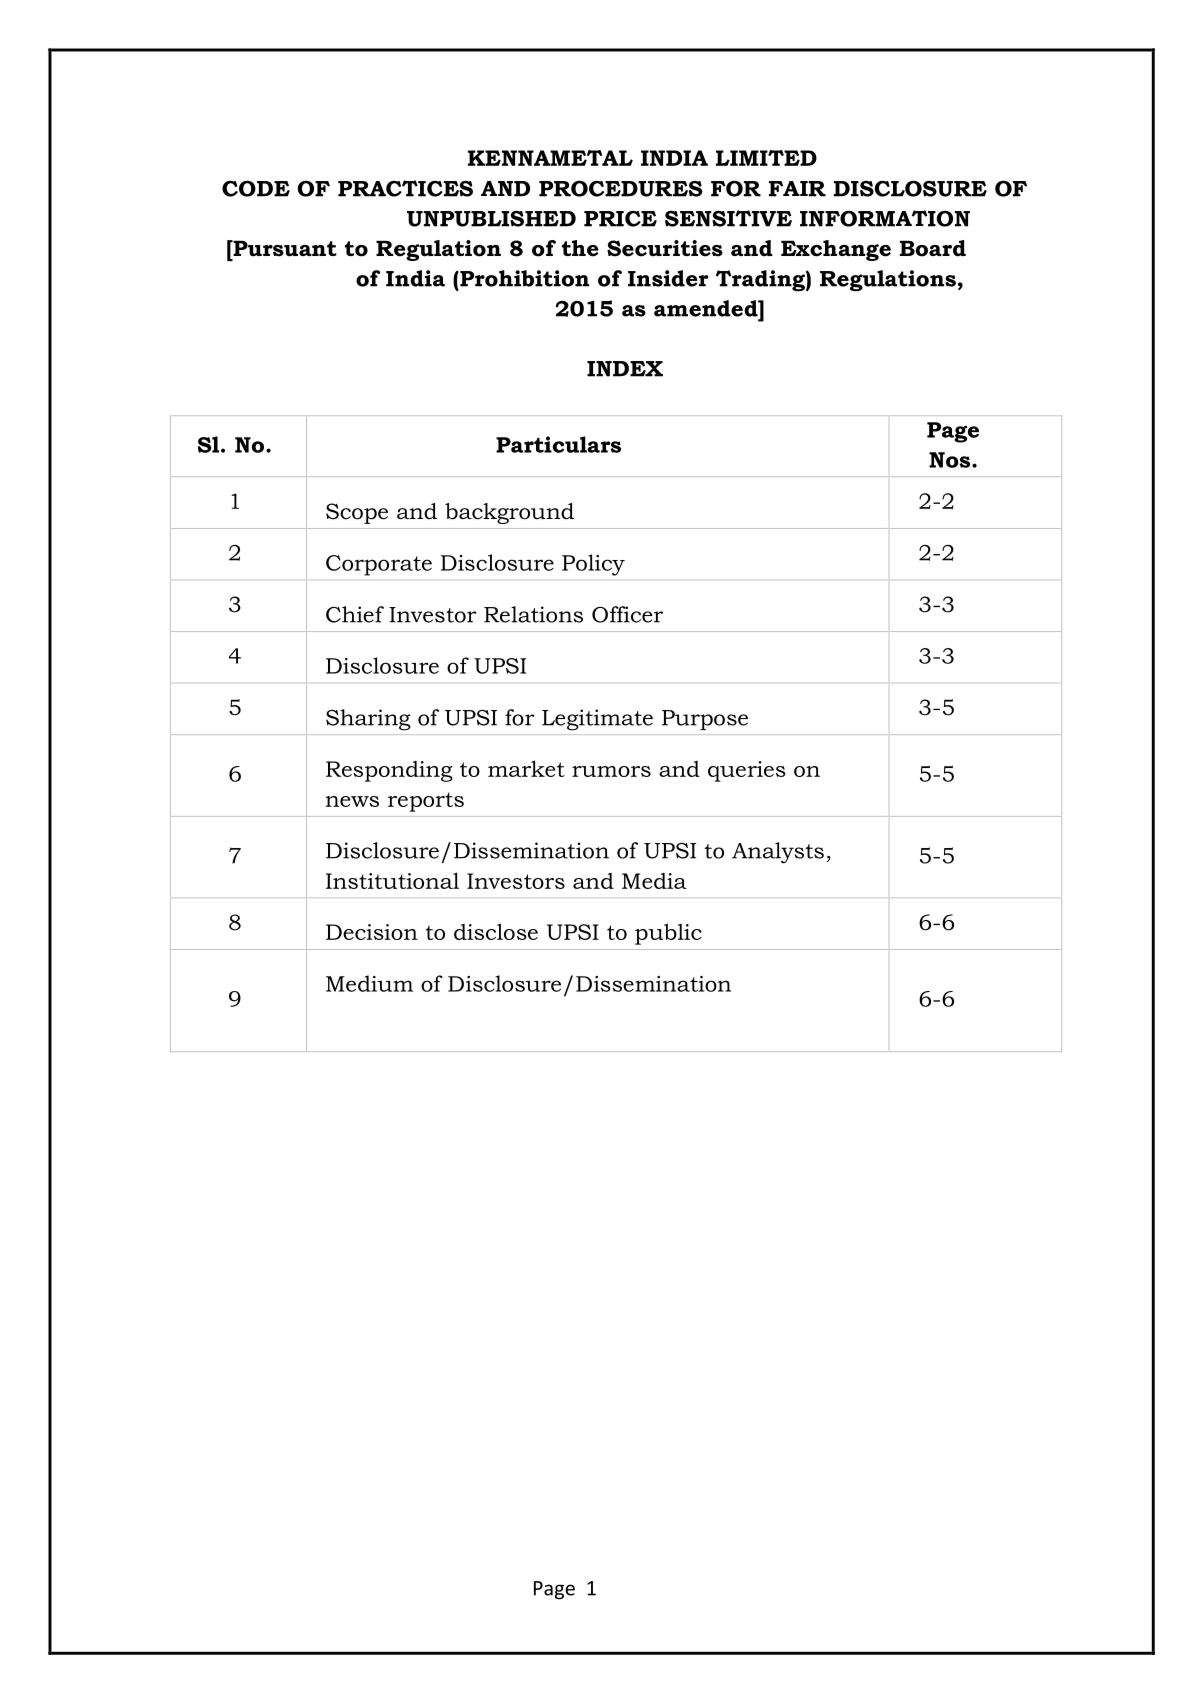  I want to click on PRACTICES, so click(405, 188).
